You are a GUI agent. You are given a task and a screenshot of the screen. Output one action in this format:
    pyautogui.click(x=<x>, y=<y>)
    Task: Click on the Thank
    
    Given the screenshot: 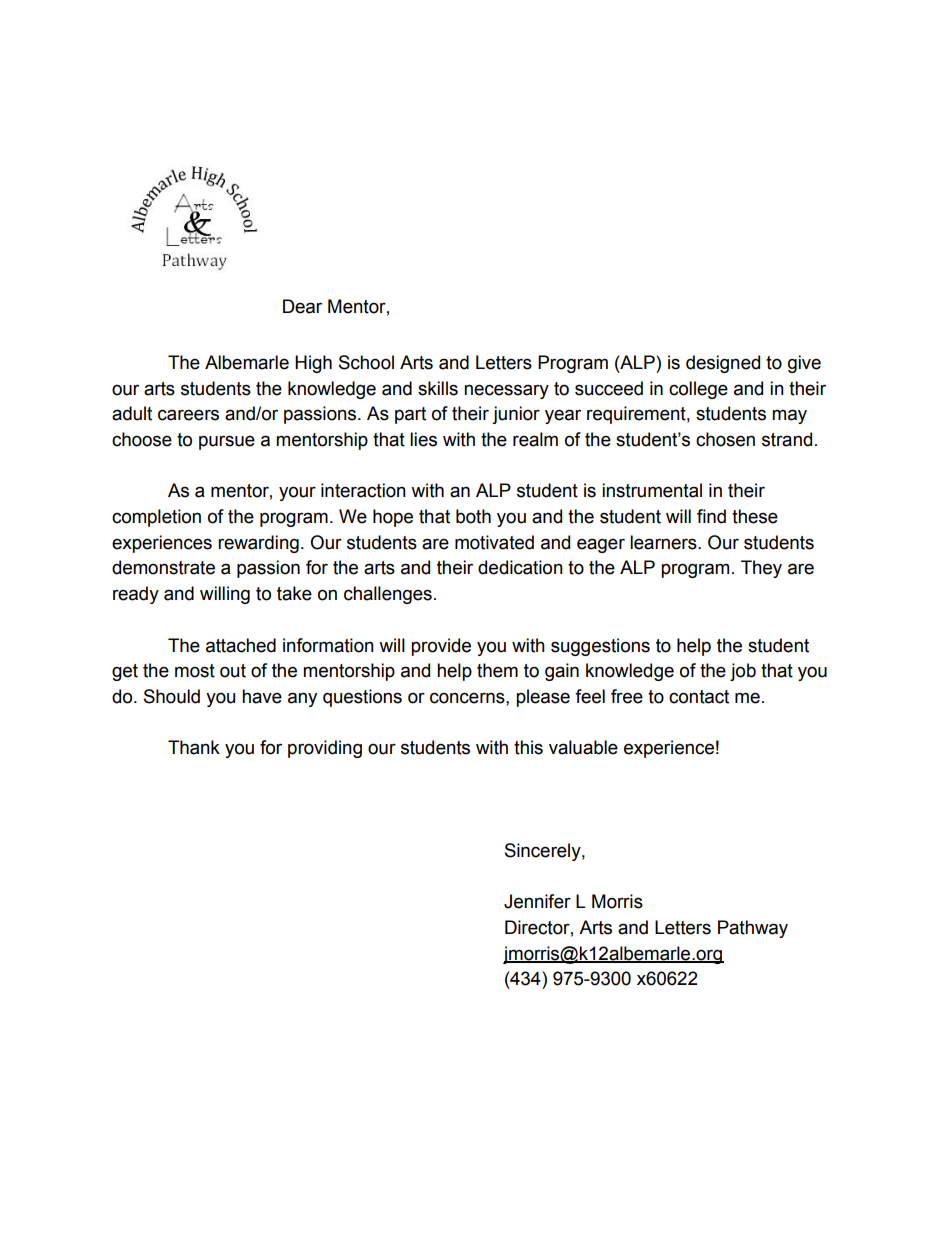 What is the action you would take?
    pyautogui.click(x=194, y=747)
